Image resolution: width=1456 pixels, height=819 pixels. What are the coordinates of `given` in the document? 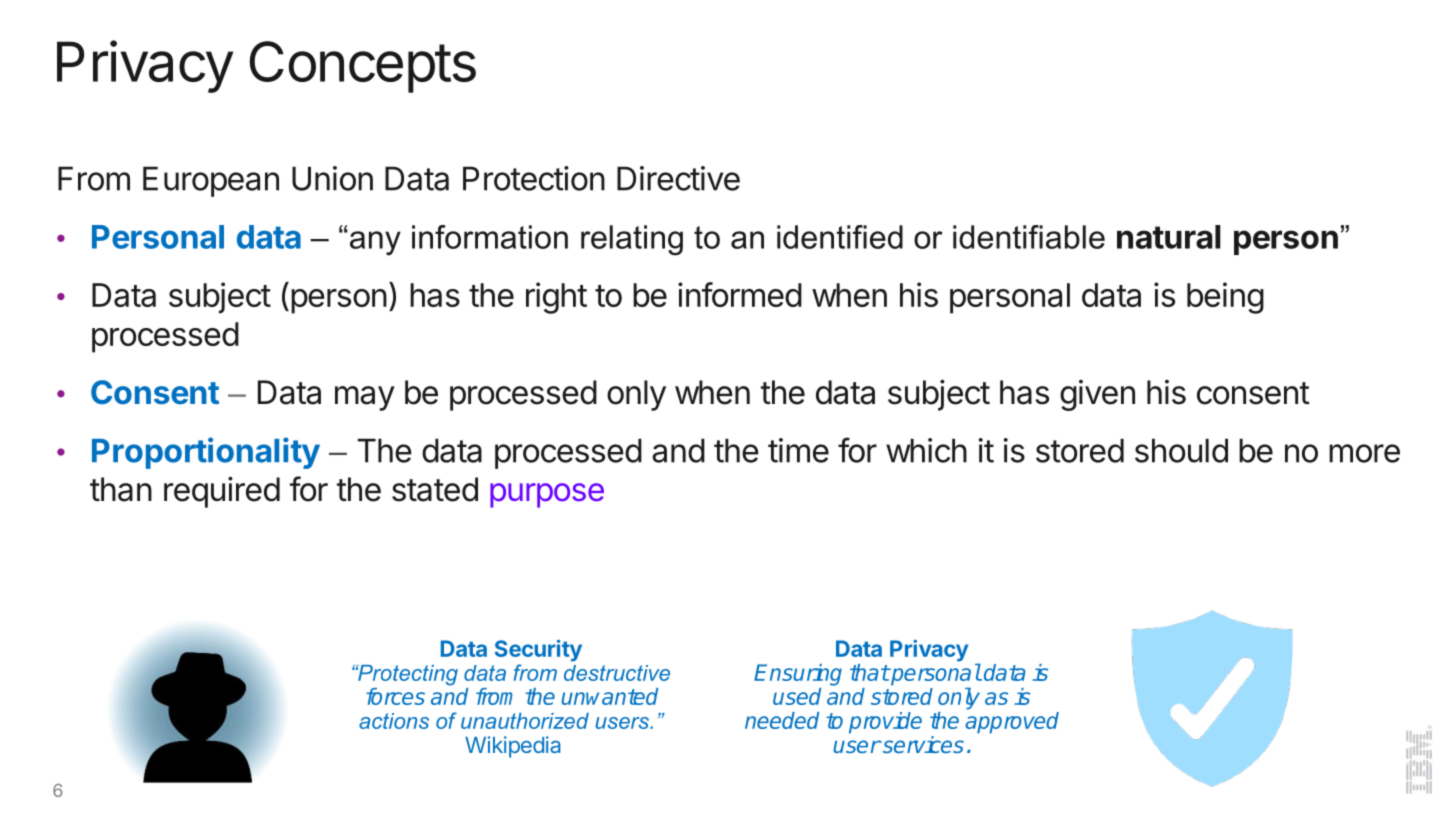 It's located at (1097, 395).
